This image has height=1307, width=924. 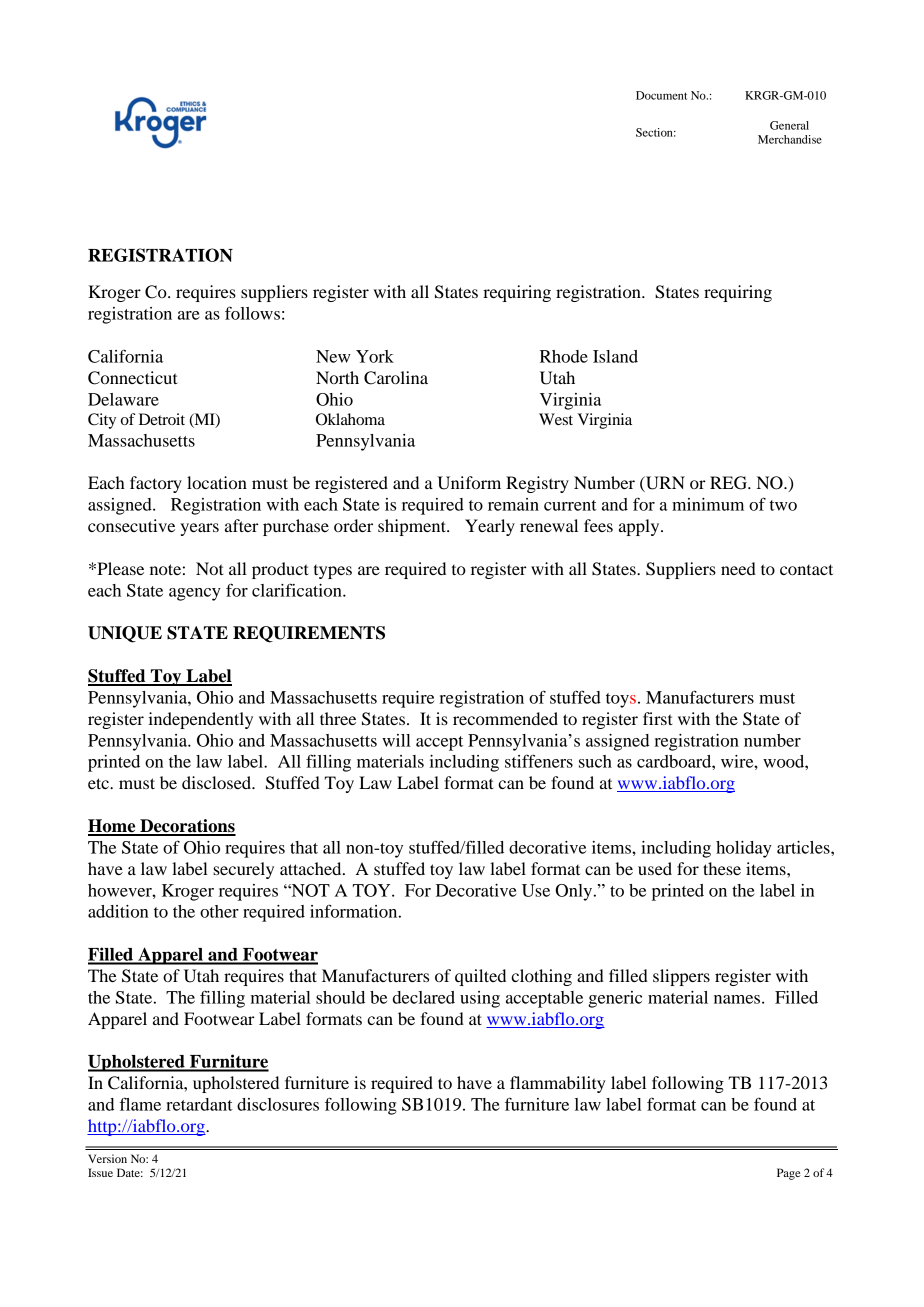 What do you see at coordinates (789, 125) in the image?
I see `General` at bounding box center [789, 125].
